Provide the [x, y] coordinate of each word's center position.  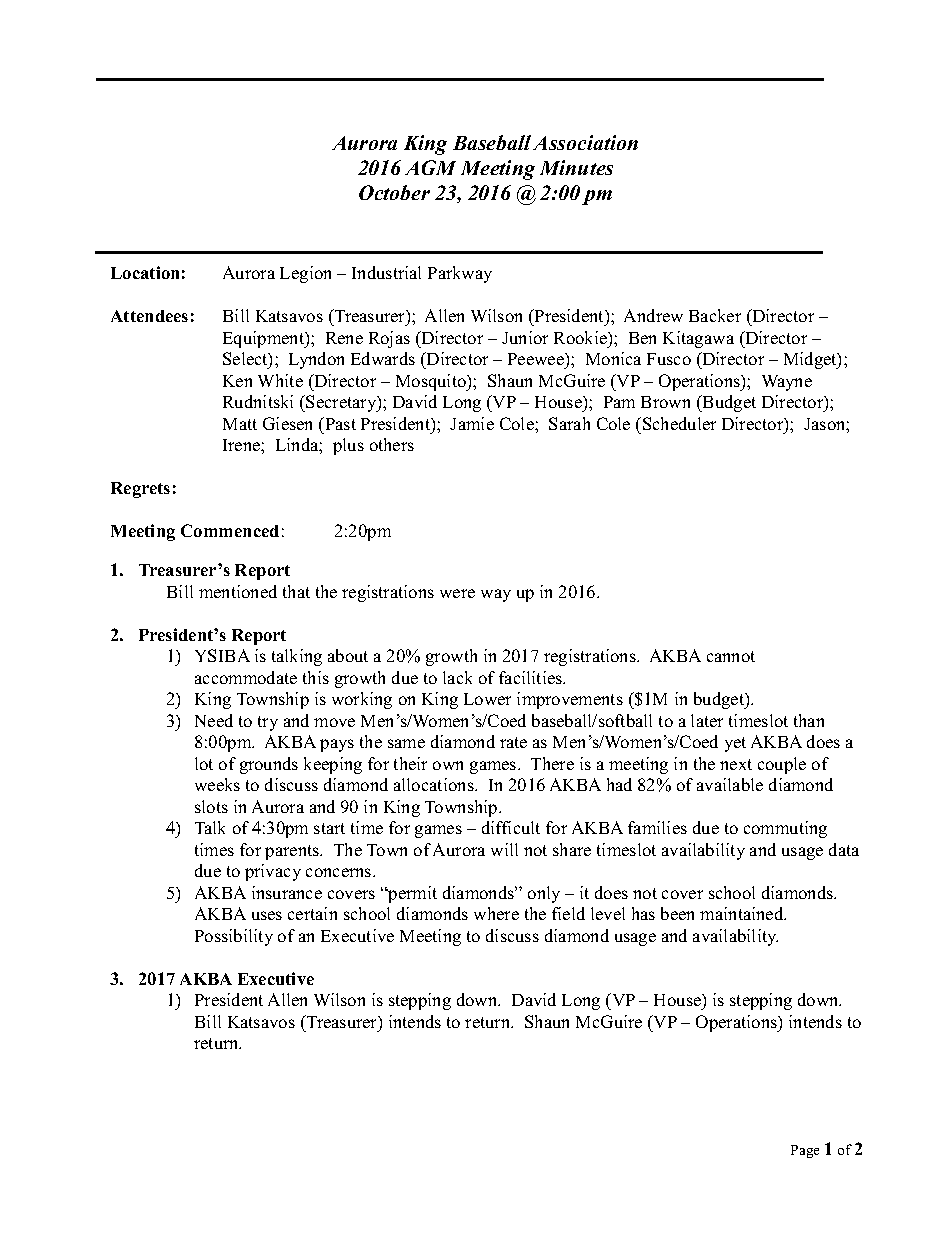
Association [585, 142]
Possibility [234, 937]
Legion [305, 274]
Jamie [472, 423]
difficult [511, 827]
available [730, 784]
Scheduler [679, 423]
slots [211, 806]
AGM [430, 167]
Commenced [230, 530]
